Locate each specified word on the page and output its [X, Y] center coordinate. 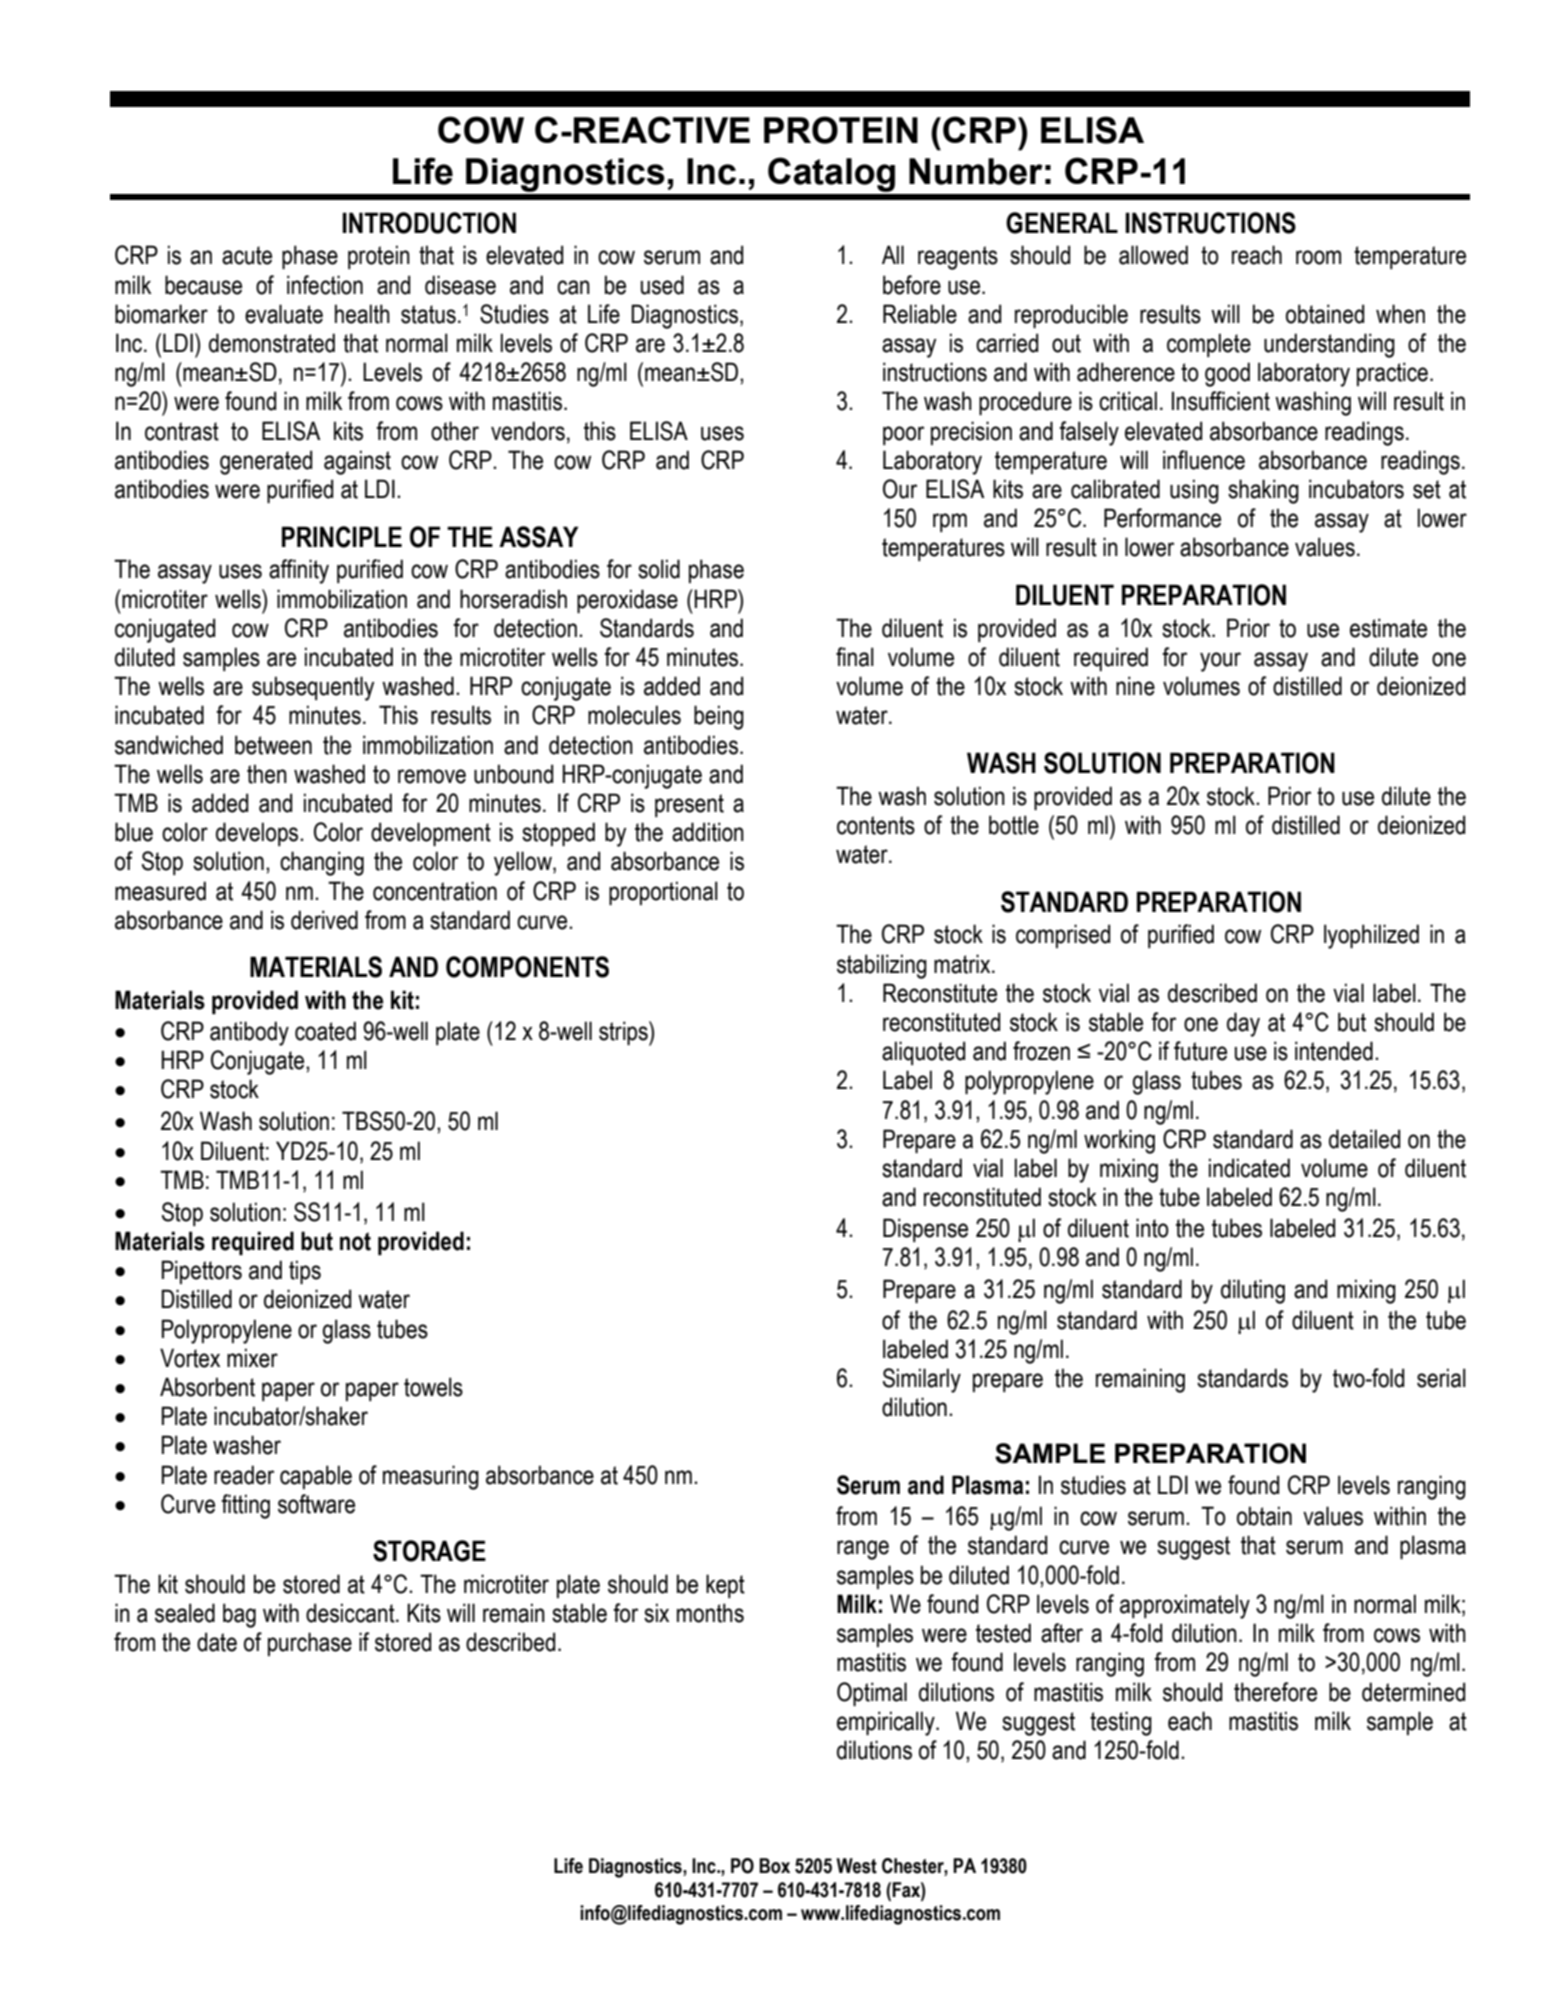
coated [325, 1031]
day [1243, 1024]
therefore [1275, 1692]
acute [247, 255]
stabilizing [882, 966]
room [1318, 257]
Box [774, 1866]
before [912, 285]
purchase [310, 1644]
